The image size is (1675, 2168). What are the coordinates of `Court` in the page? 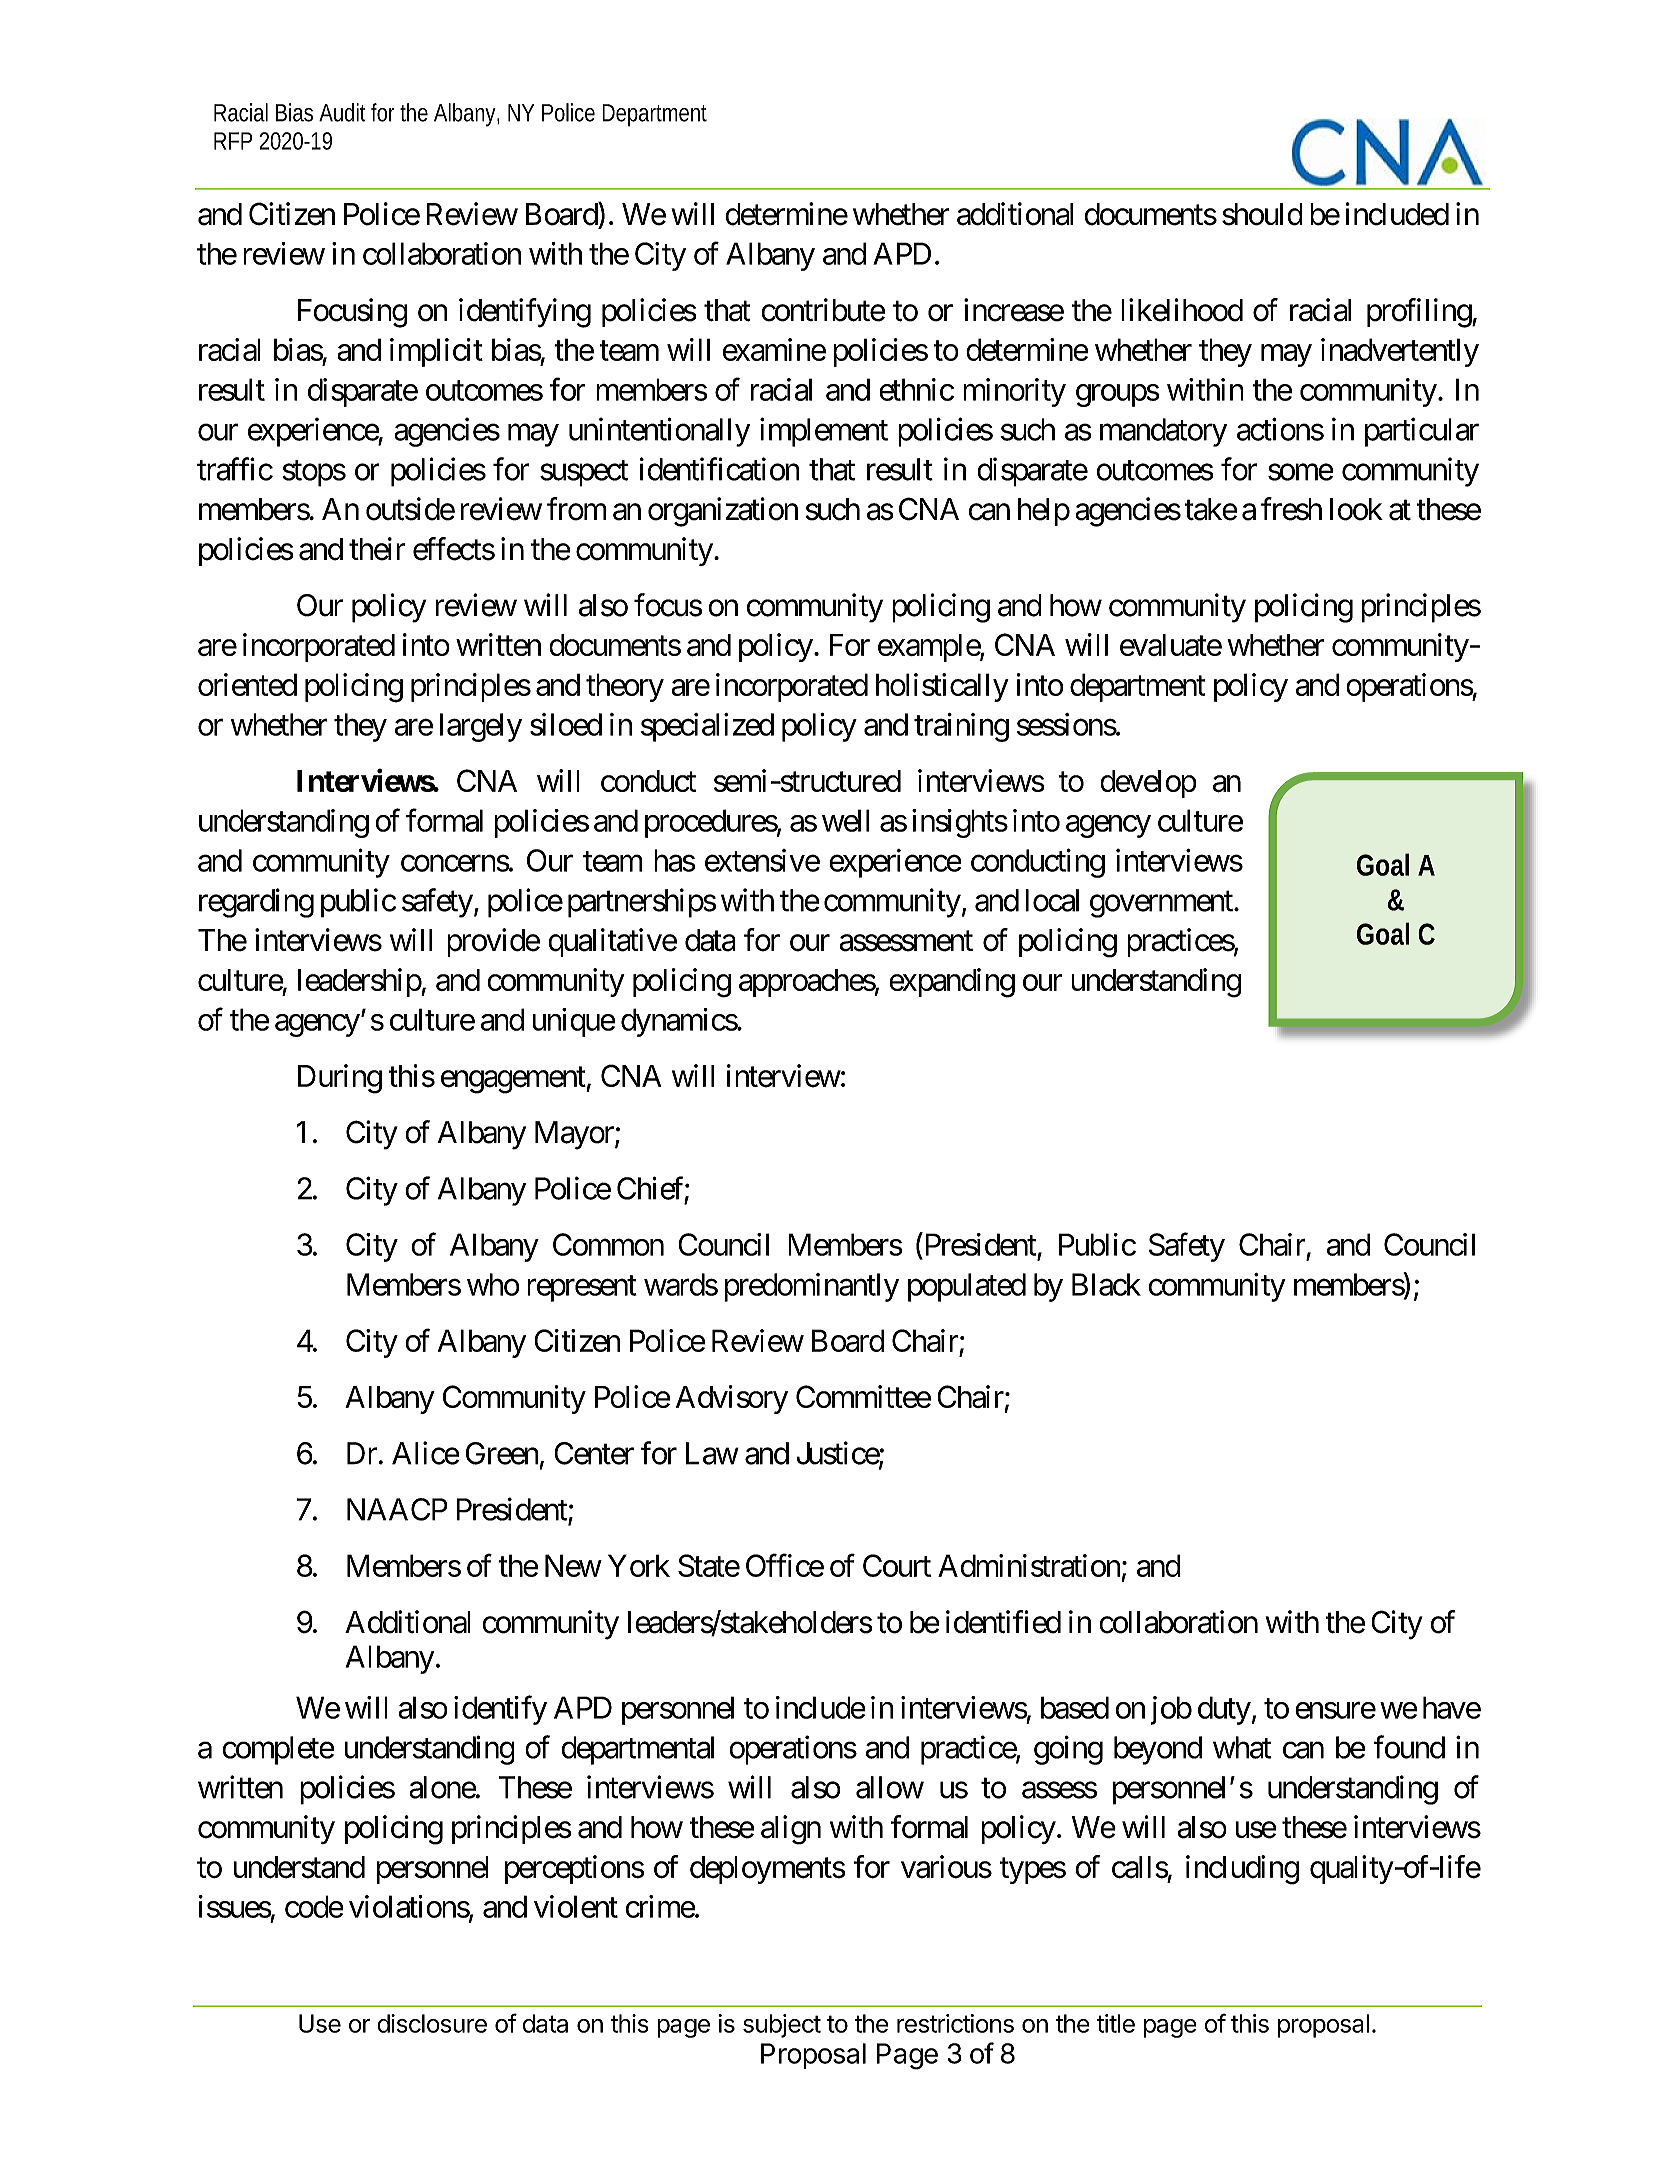 It's located at (897, 1565).
